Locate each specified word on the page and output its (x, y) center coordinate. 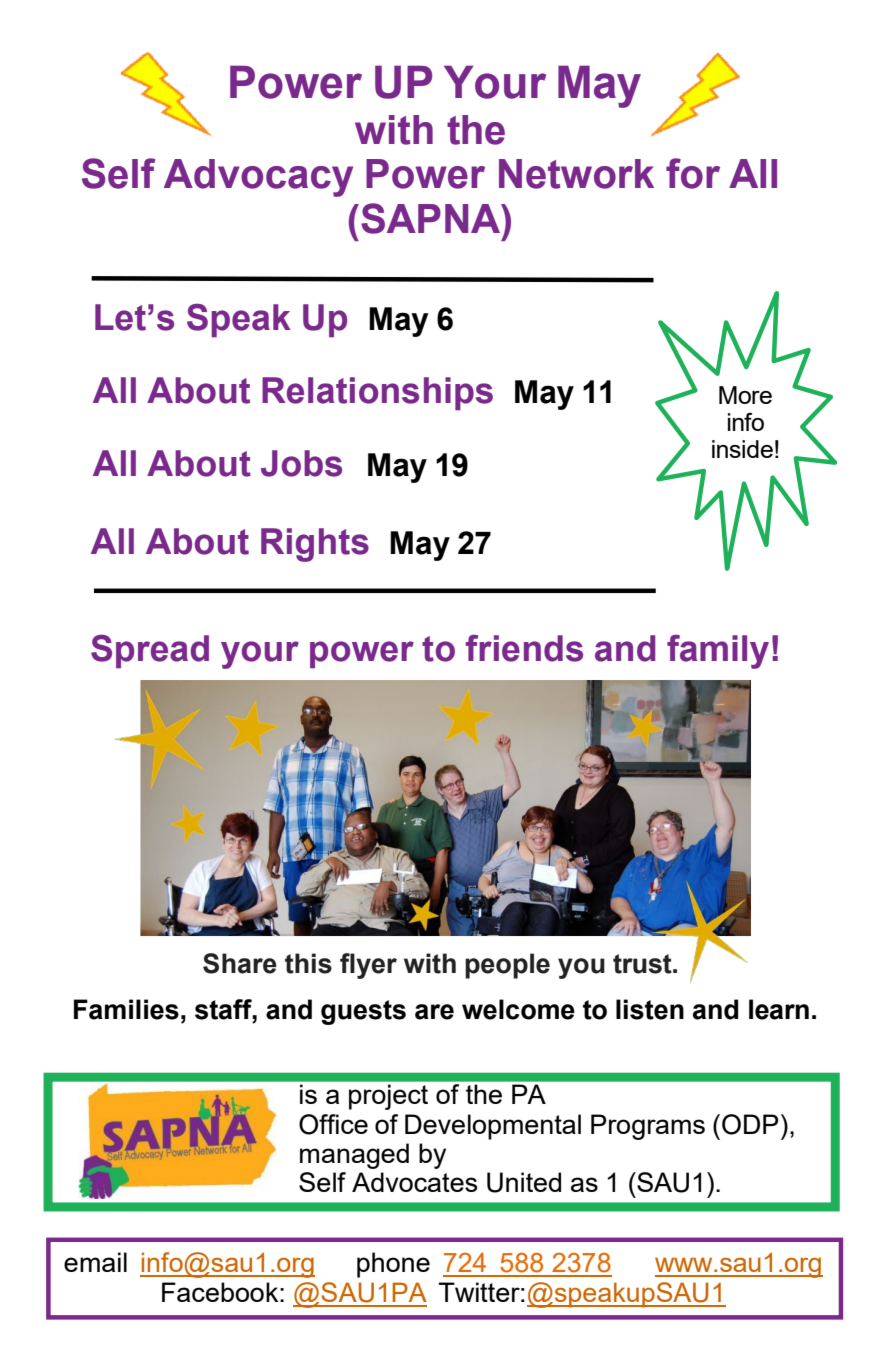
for (693, 173)
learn (779, 1009)
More (745, 395)
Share (240, 963)
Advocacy (258, 178)
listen (650, 1009)
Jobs (301, 463)
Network (576, 174)
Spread (150, 651)
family (718, 652)
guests (363, 1012)
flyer (368, 966)
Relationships (377, 393)
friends (524, 648)
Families (126, 1009)
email (95, 1262)
